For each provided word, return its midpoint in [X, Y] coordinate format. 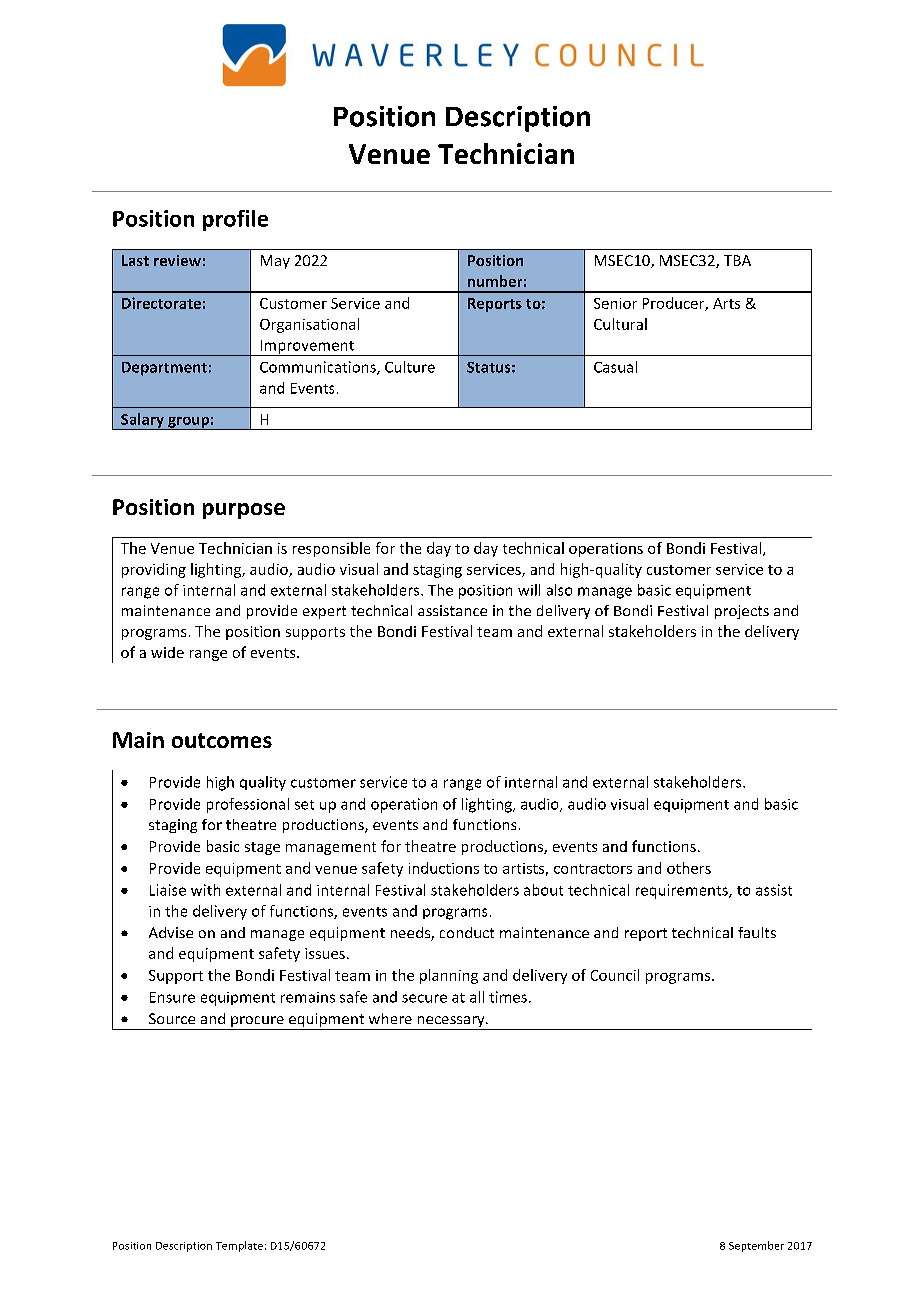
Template [239, 1246]
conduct [467, 932]
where [390, 1018]
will [529, 590]
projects [742, 612]
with [205, 890]
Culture [410, 367]
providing [154, 570]
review [177, 260]
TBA [737, 260]
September [756, 1246]
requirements [683, 891]
